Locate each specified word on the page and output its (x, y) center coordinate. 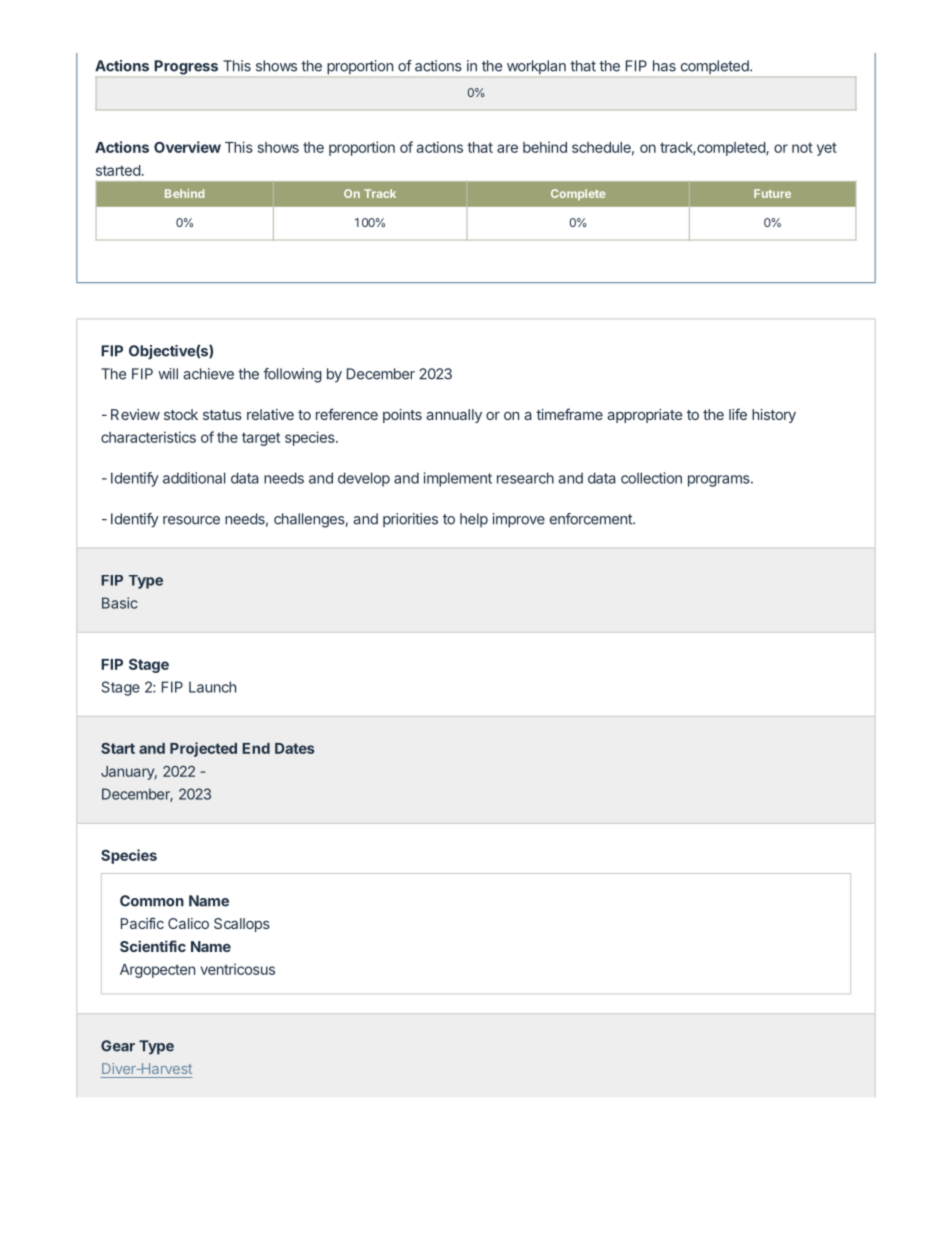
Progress (186, 67)
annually (454, 416)
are (507, 148)
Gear (118, 1046)
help (474, 520)
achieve (208, 374)
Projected (203, 749)
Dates (294, 748)
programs (720, 481)
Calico (188, 923)
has (664, 66)
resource (191, 520)
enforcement (592, 519)
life (738, 414)
